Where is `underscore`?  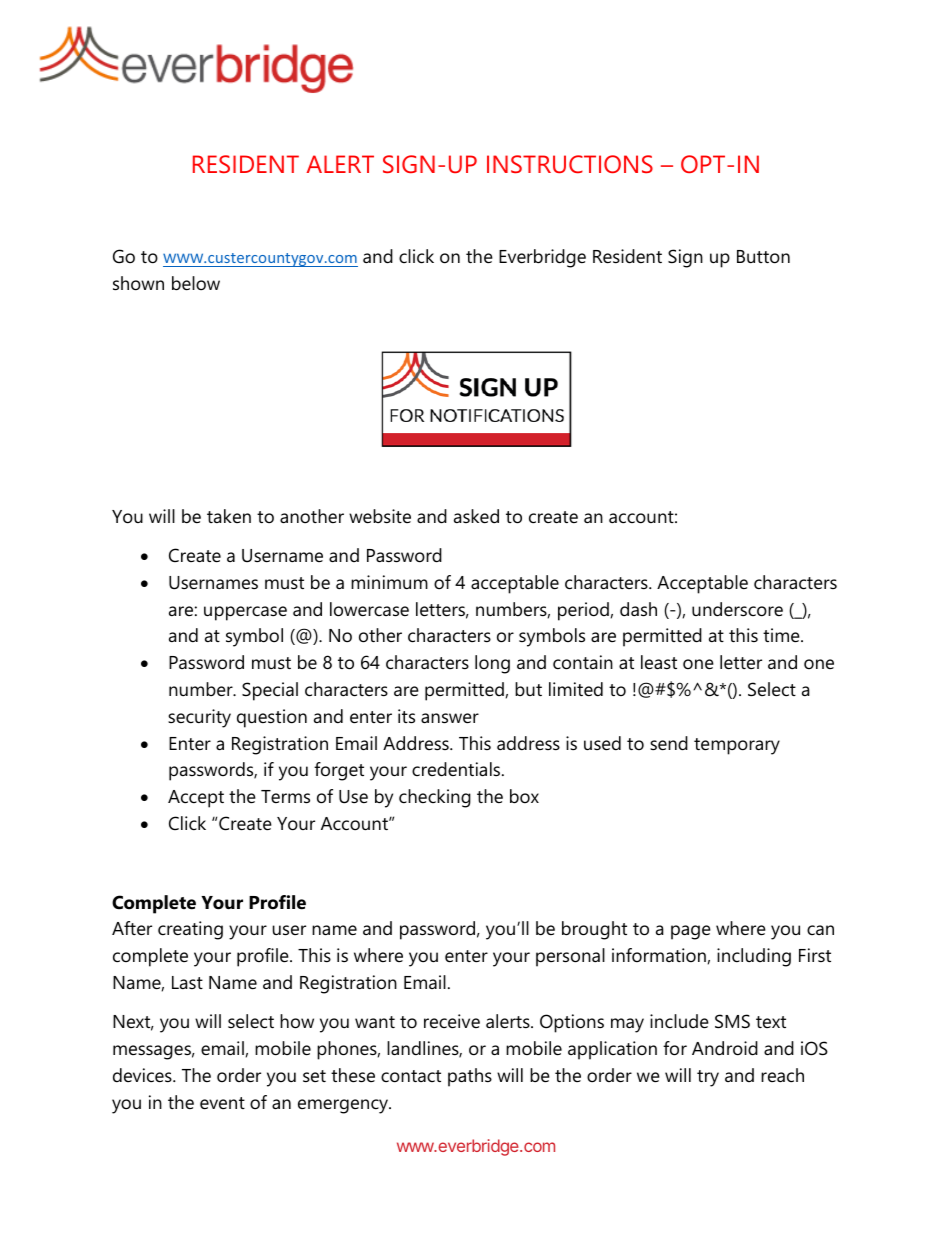 underscore is located at coordinates (737, 609).
